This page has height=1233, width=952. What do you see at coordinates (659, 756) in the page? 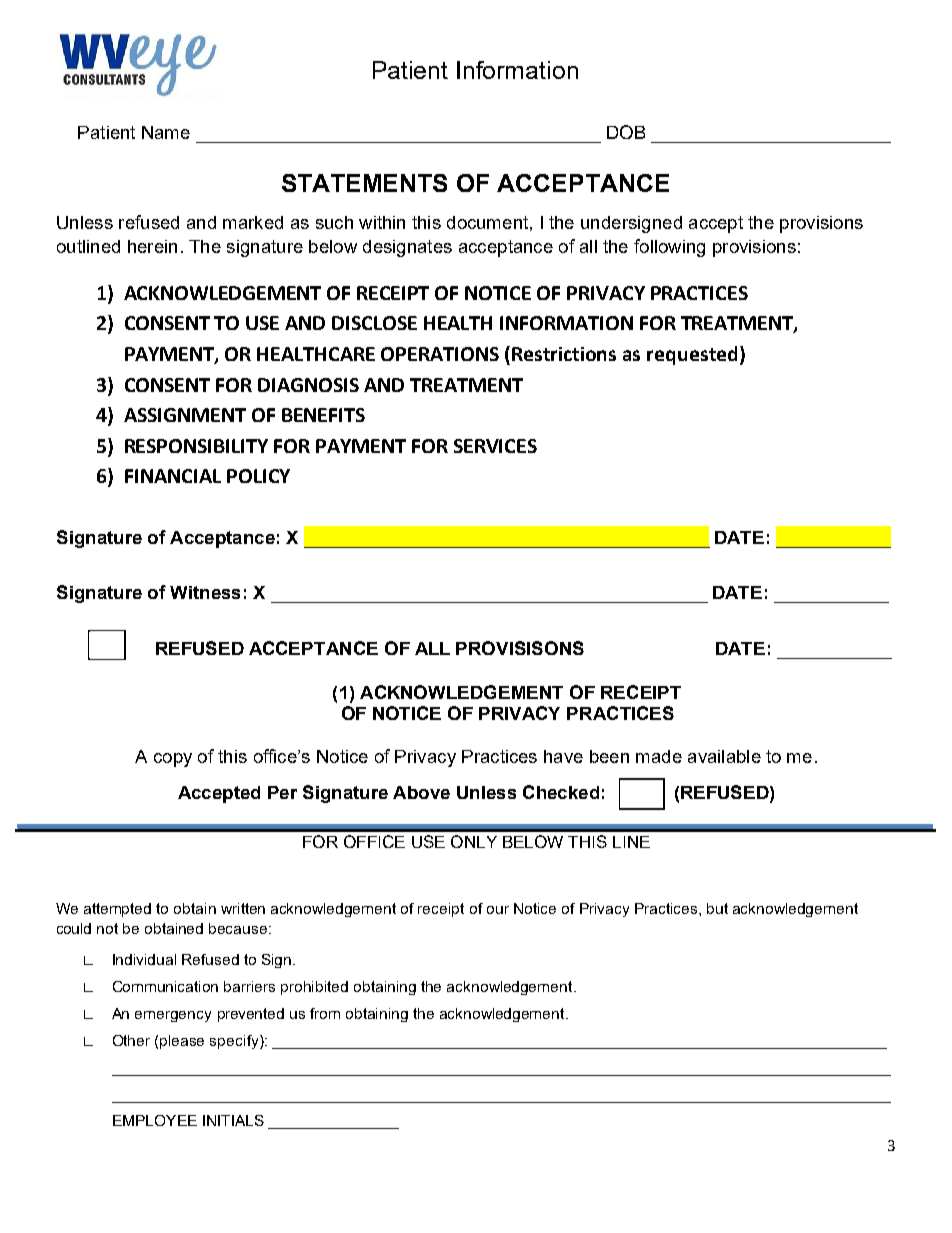
I see `made` at bounding box center [659, 756].
